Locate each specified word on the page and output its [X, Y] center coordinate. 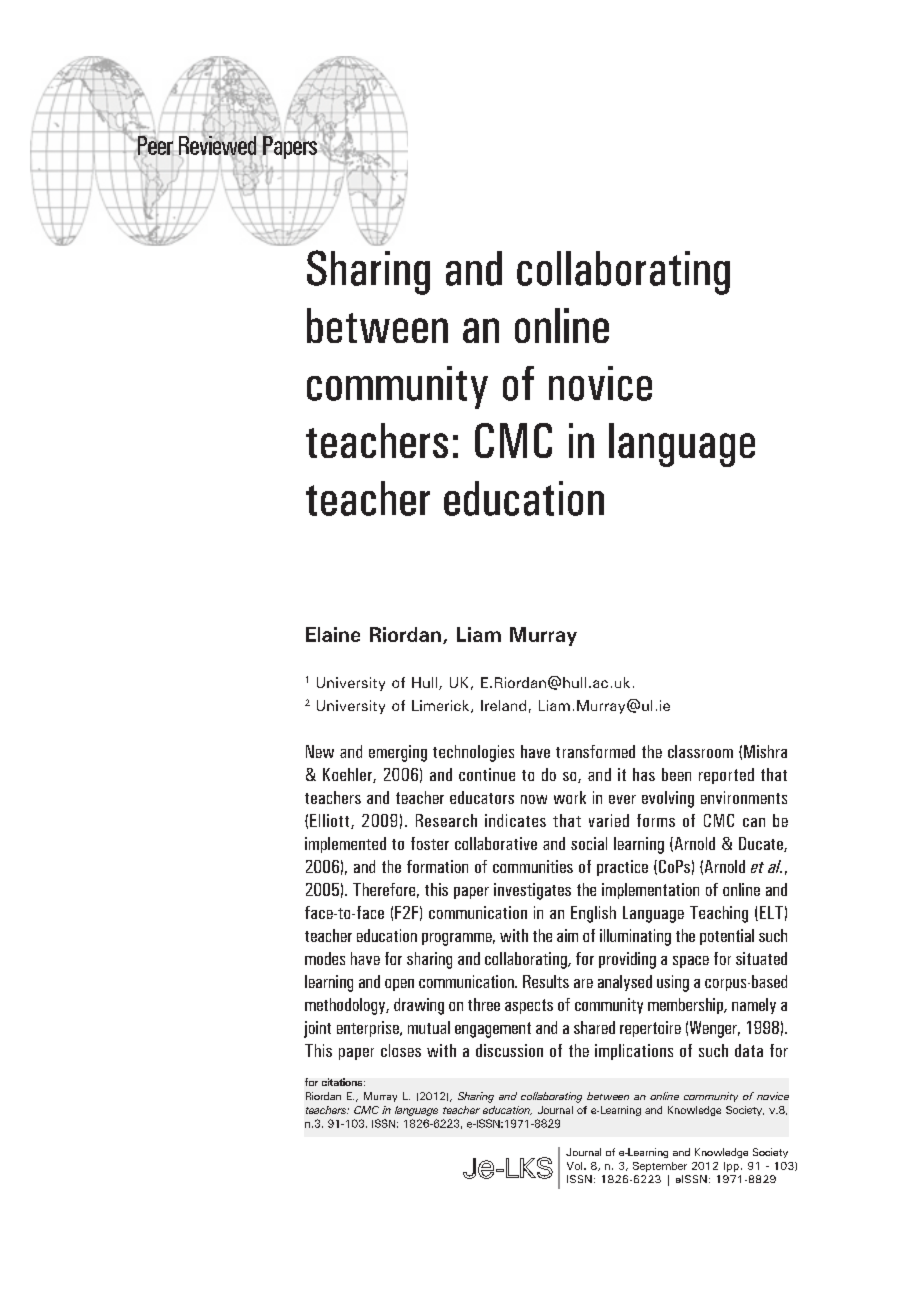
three [484, 1004]
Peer [155, 146]
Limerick [442, 706]
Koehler [348, 775]
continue [487, 774]
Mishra [765, 751]
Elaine [333, 634]
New [320, 751]
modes [325, 958]
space [691, 962]
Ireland [503, 705]
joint [317, 1029]
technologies [473, 753]
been [676, 774]
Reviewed [217, 145]
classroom [700, 751]
